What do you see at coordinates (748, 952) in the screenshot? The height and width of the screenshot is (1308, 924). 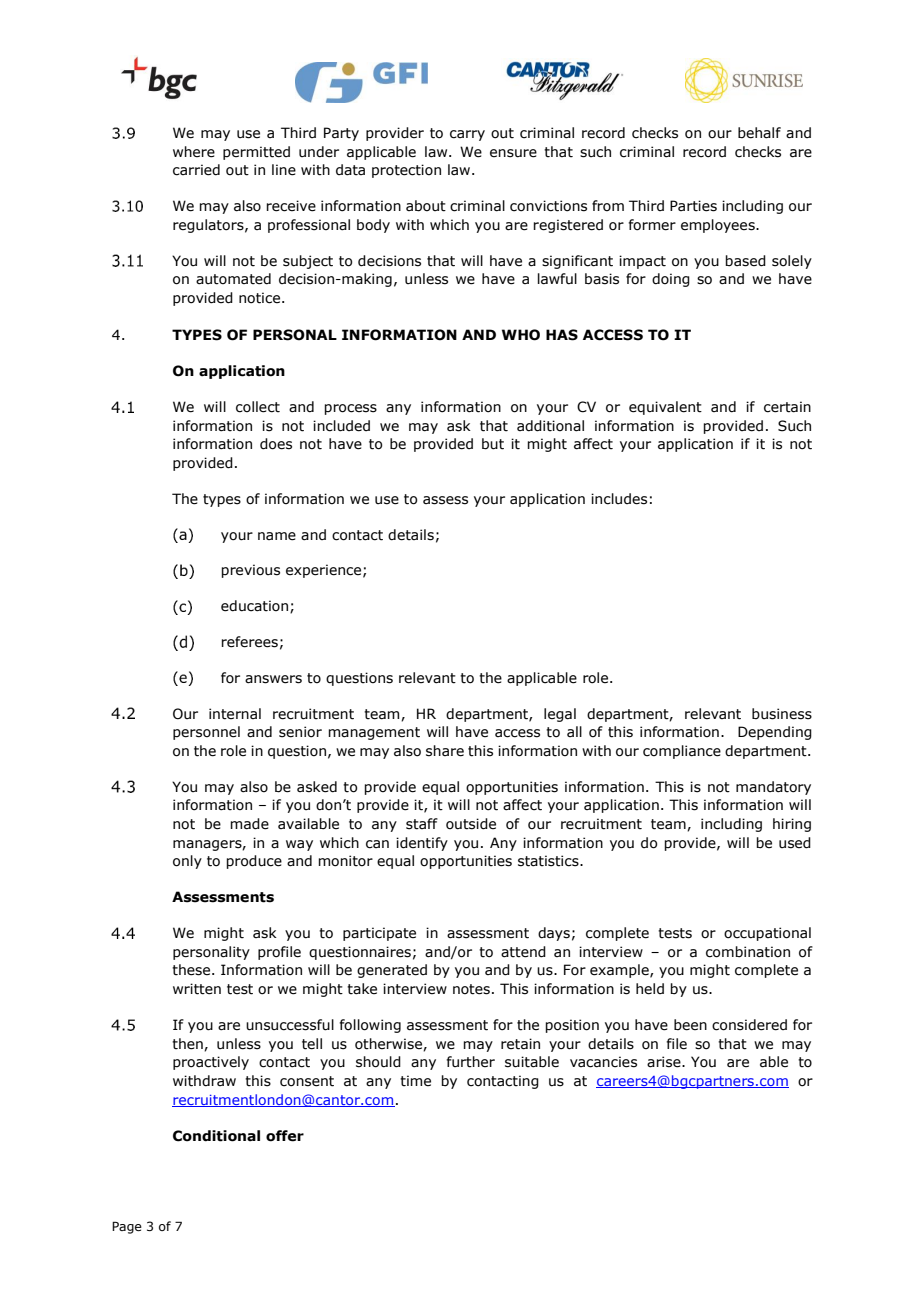 I see `combination` at bounding box center [748, 952].
